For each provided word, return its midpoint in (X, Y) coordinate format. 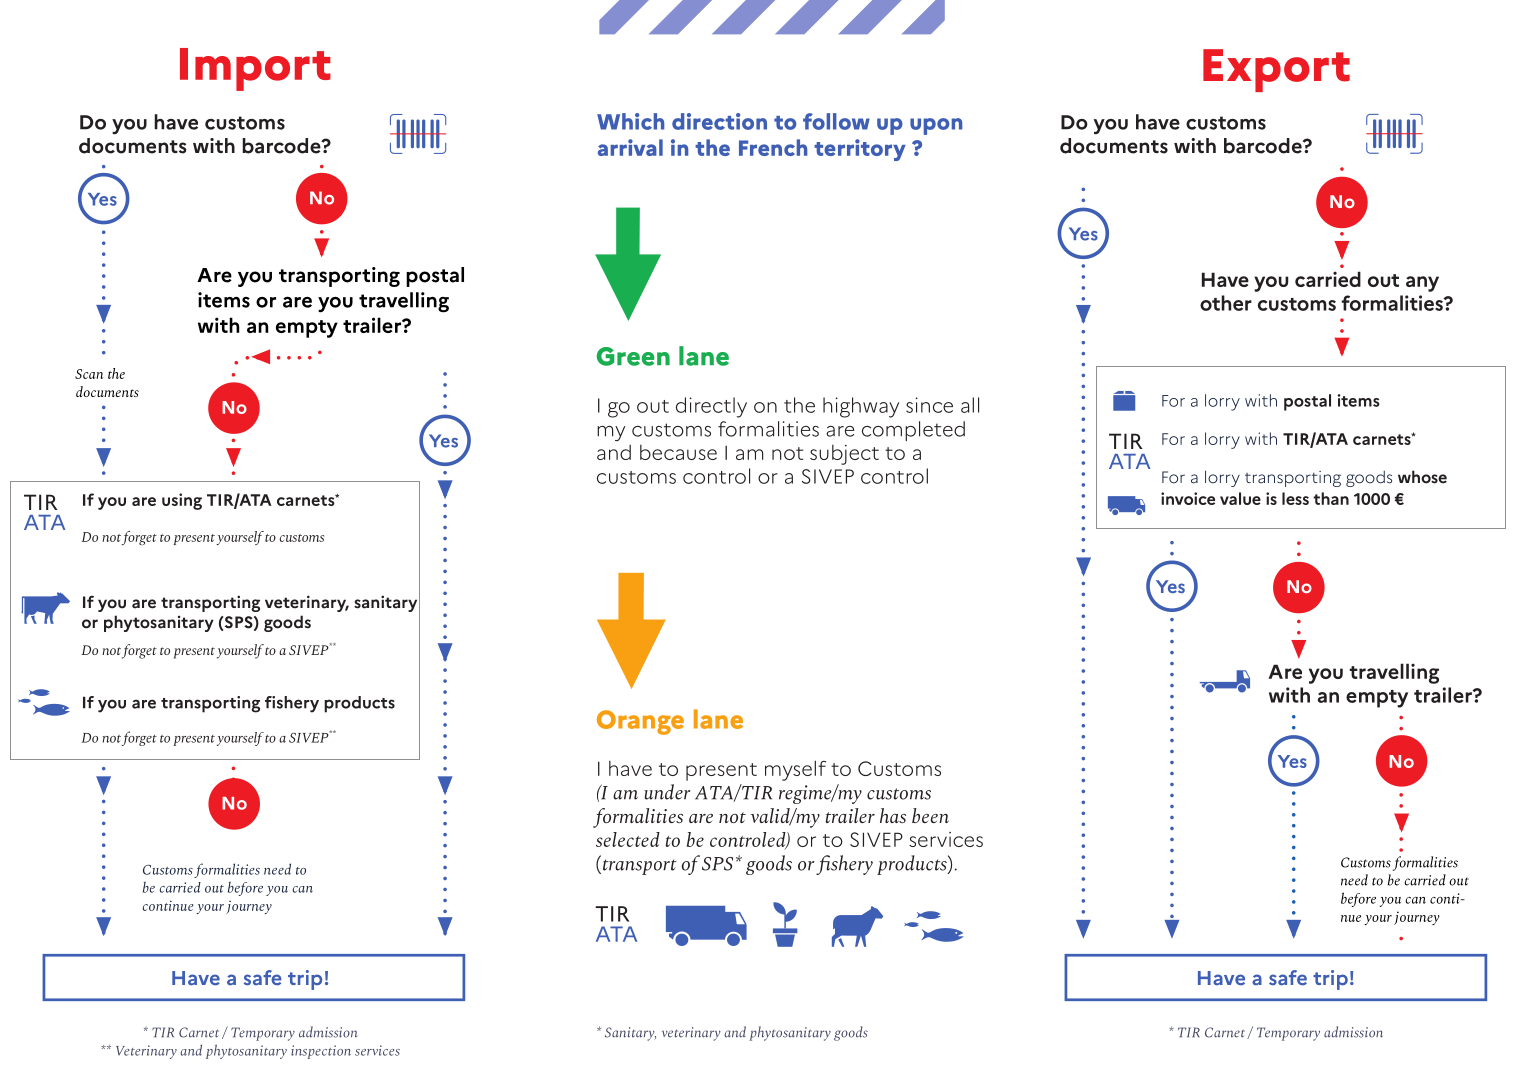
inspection (321, 1052)
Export (1276, 70)
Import (255, 69)
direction (719, 121)
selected (628, 839)
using (182, 501)
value (1240, 498)
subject (844, 455)
